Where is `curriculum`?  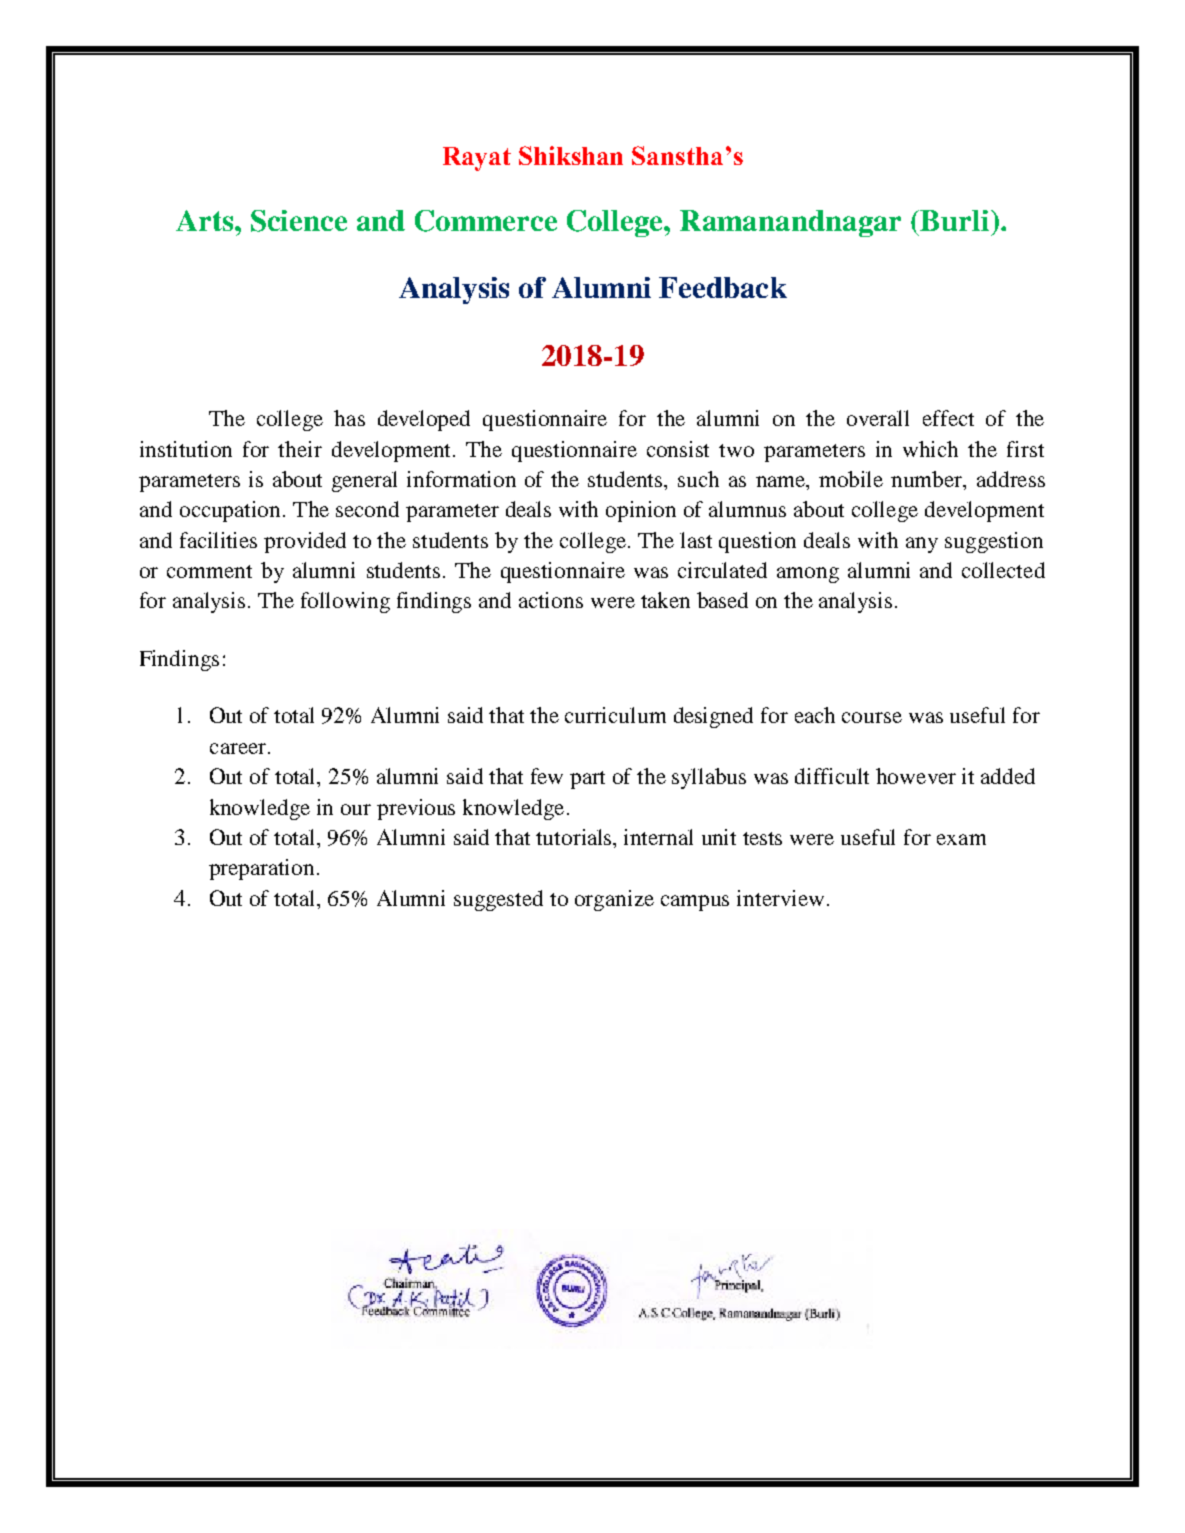
curriculum is located at coordinates (615, 715).
